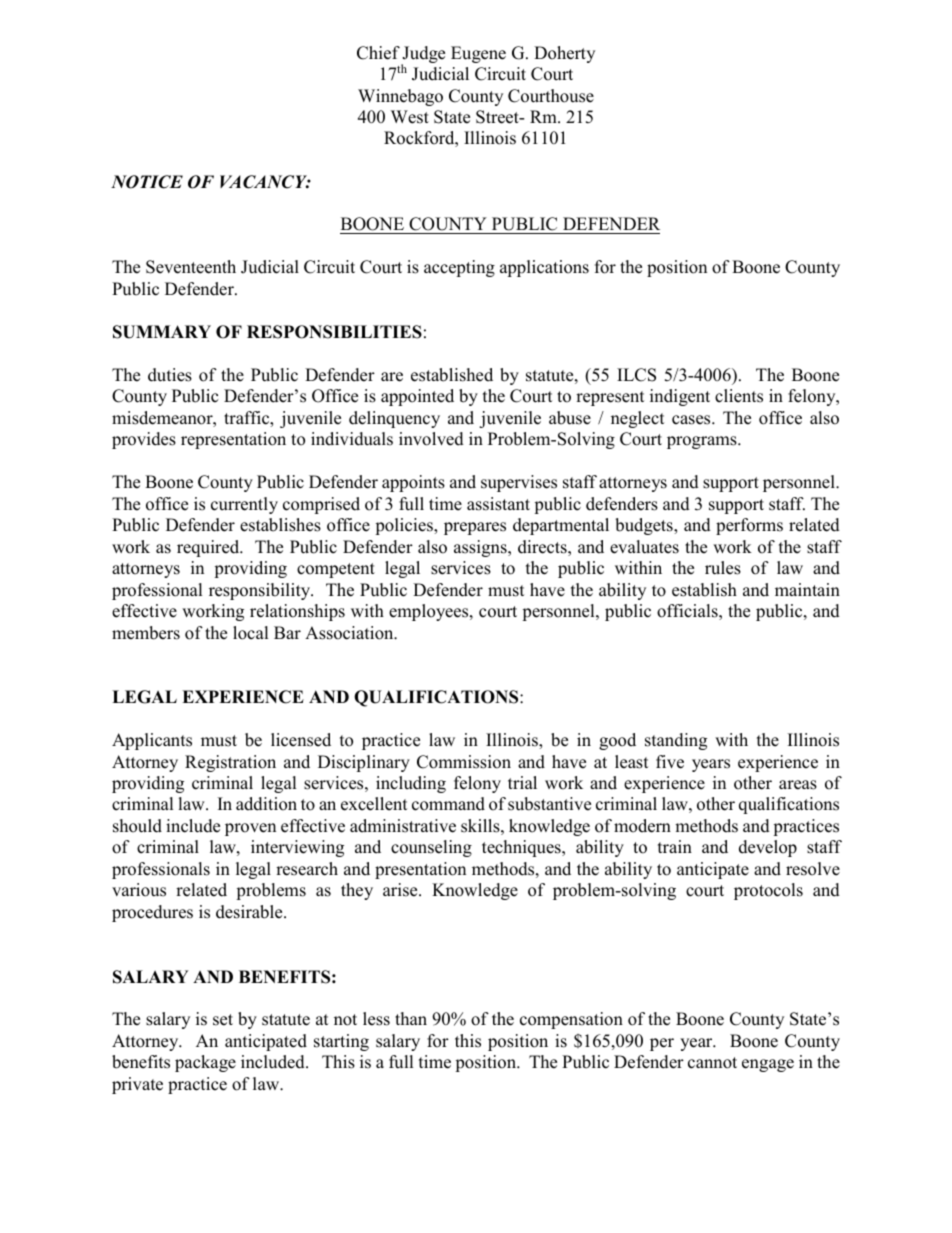 The width and height of the screenshot is (952, 1233). Describe the element at coordinates (564, 54) in the screenshot. I see `Doherty` at that location.
